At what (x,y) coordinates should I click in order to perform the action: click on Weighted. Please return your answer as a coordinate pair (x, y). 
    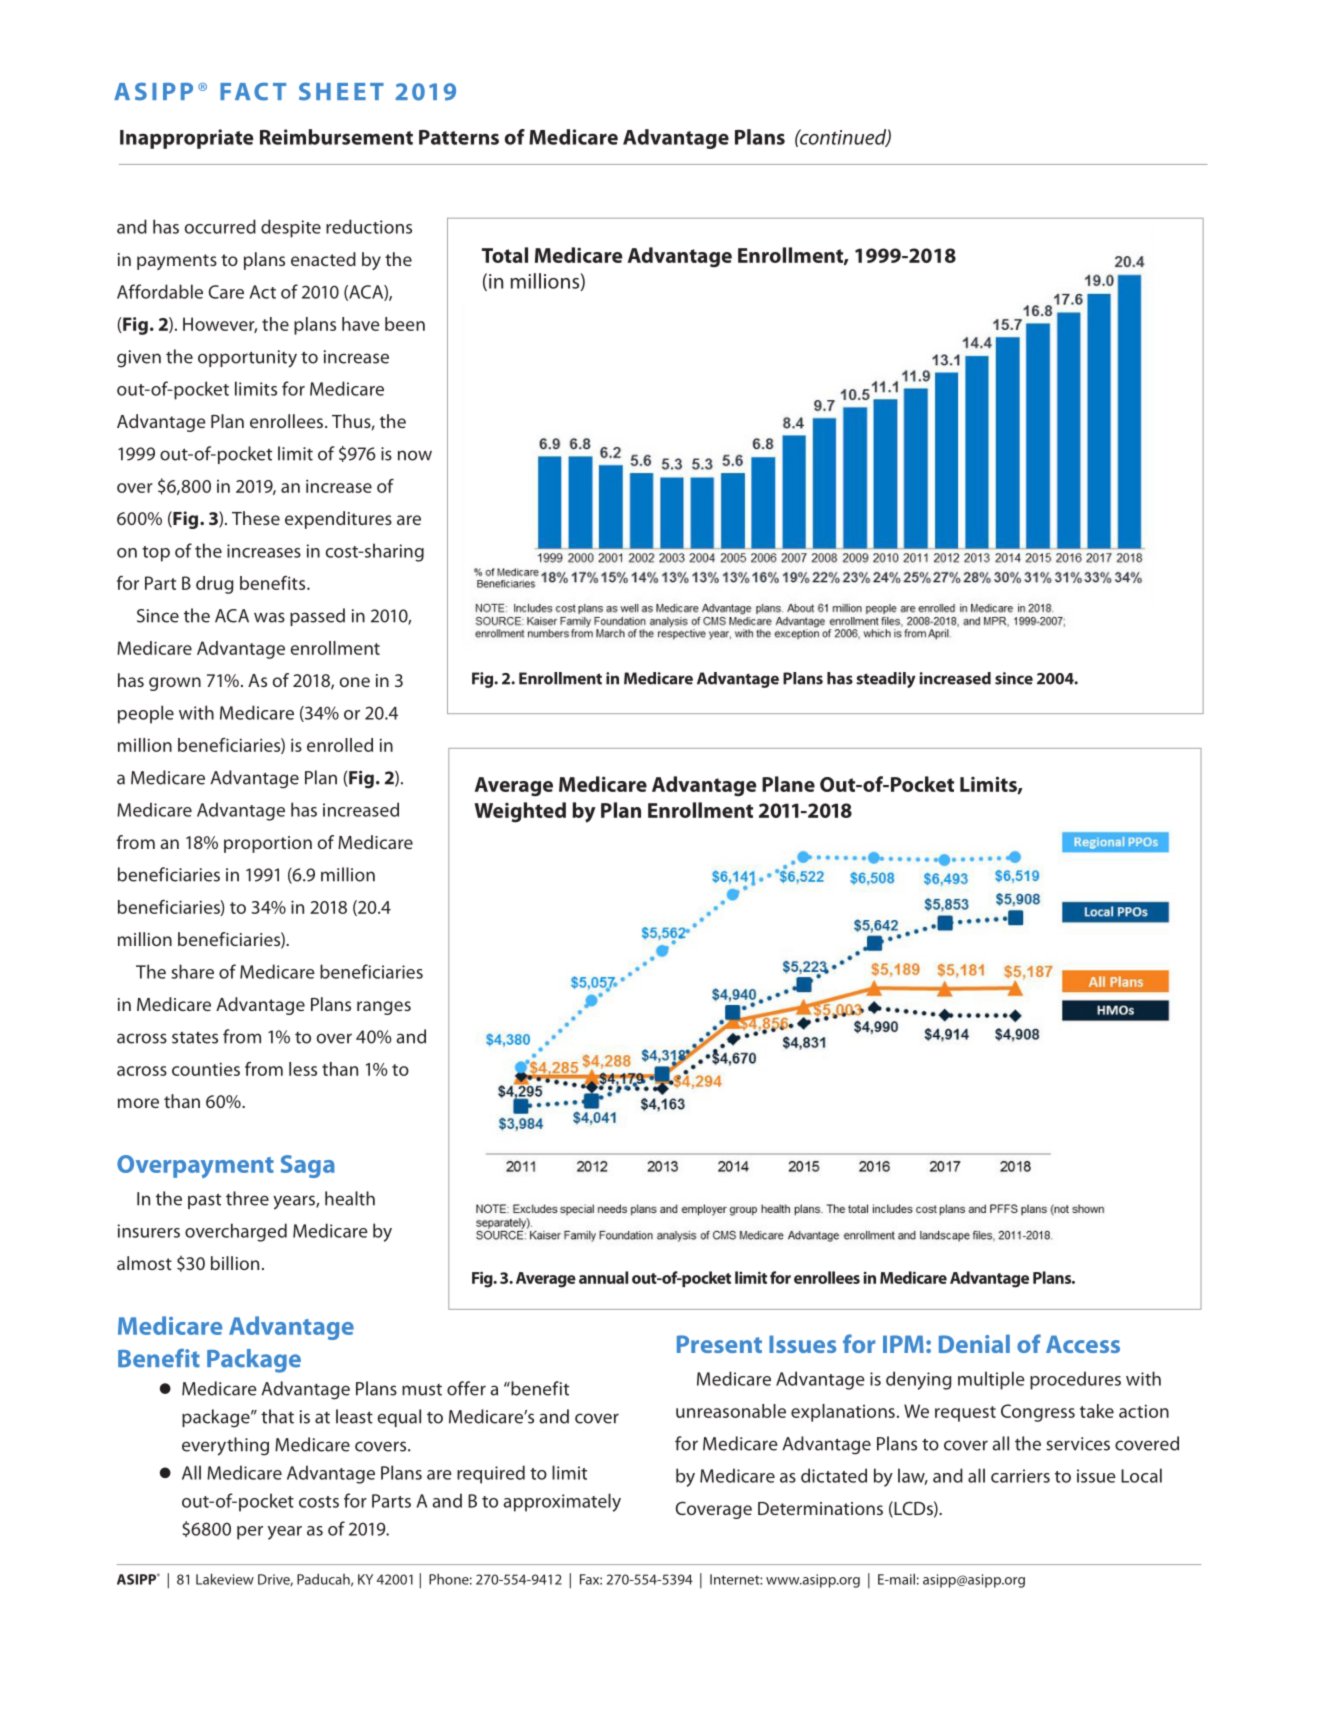
    Looking at the image, I should click on (520, 812).
